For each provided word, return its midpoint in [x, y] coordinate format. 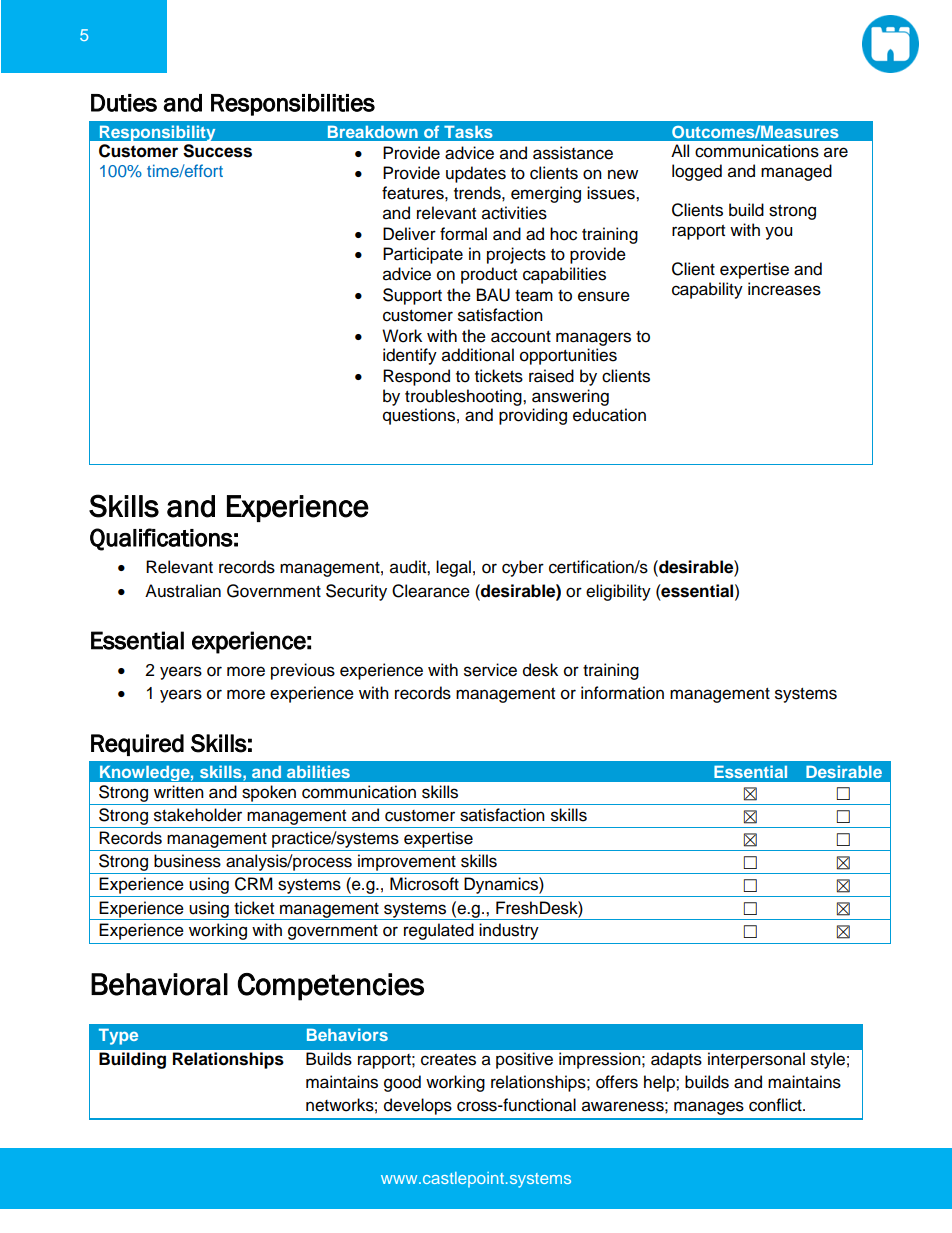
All [680, 150]
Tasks [468, 131]
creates [448, 1060]
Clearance [431, 591]
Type [118, 1036]
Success [217, 151]
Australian [183, 591]
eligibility [618, 592]
